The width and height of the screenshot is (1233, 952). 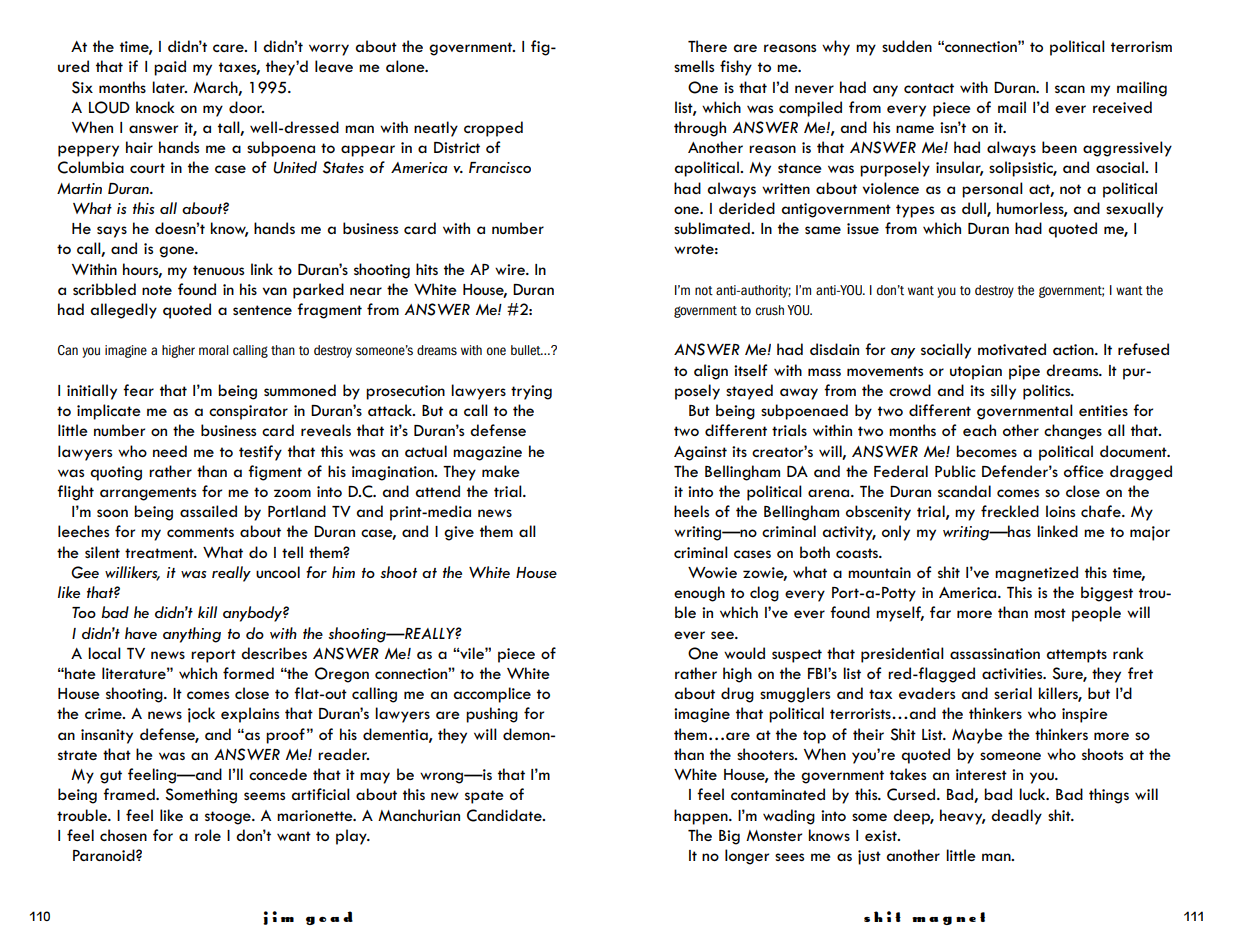 What do you see at coordinates (208, 835) in the screenshot?
I see `role` at bounding box center [208, 835].
